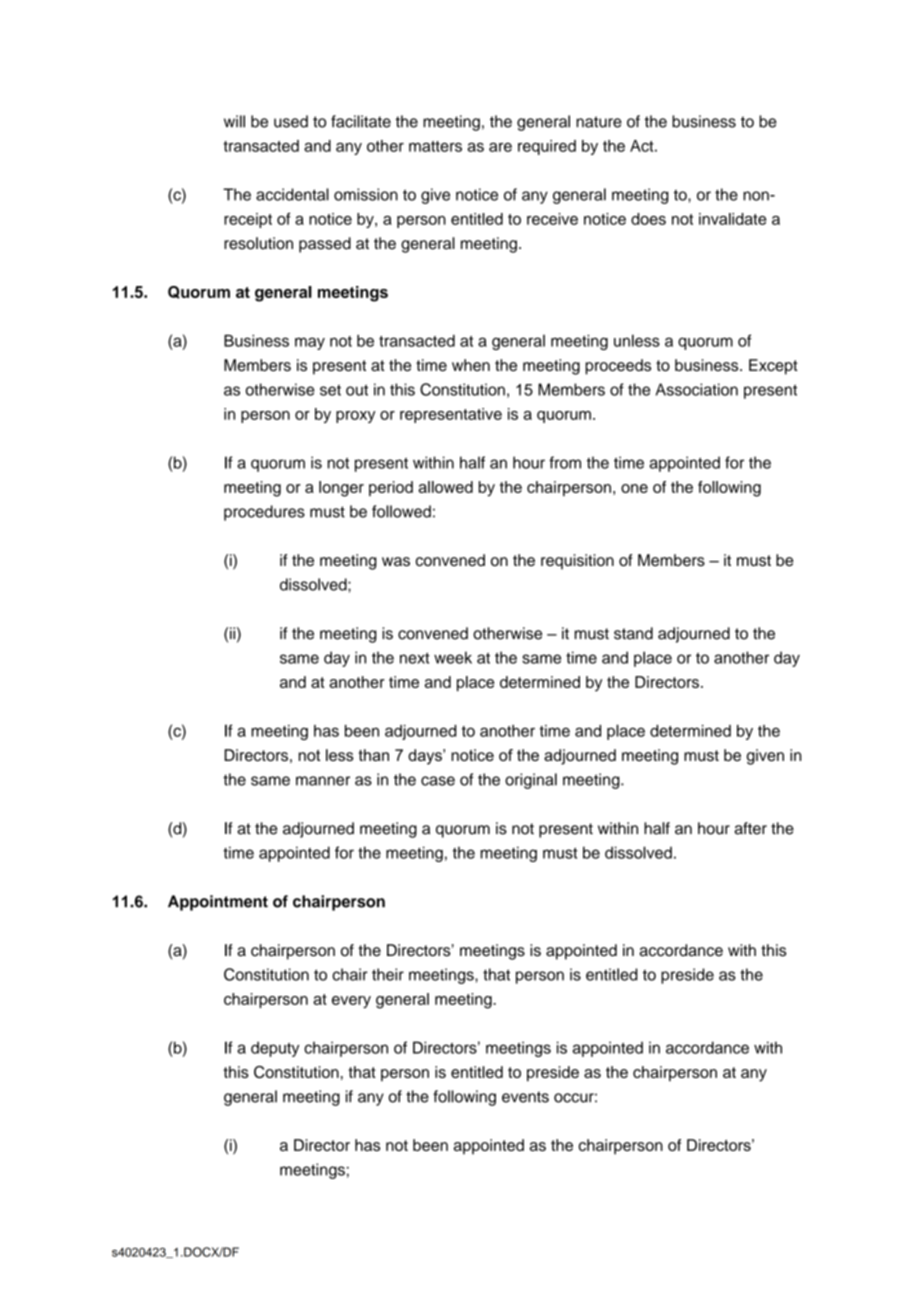 This page has width=924, height=1307. Describe the element at coordinates (275, 1049) in the page. I see `deputy` at that location.
